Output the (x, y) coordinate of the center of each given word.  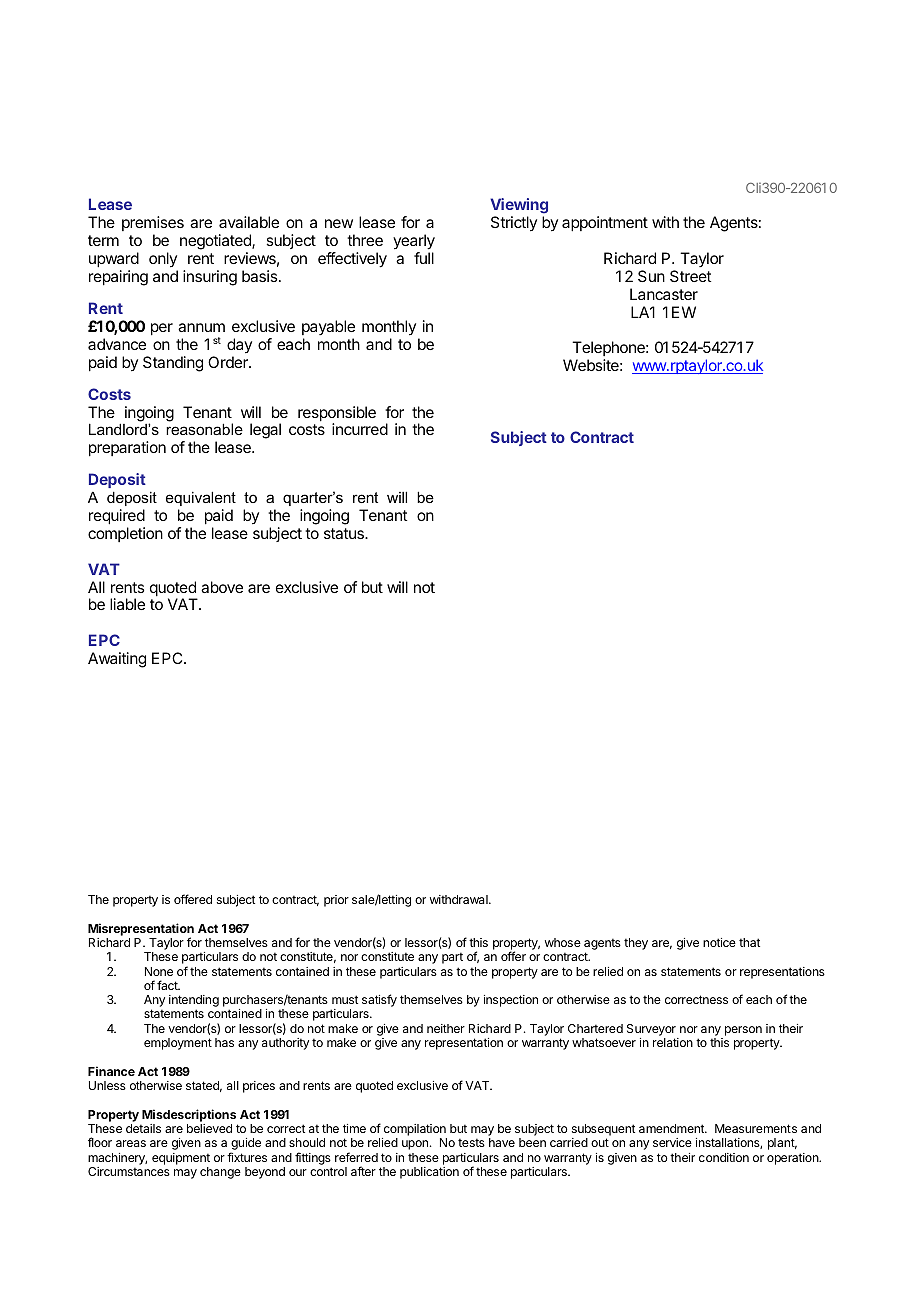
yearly (414, 242)
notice (719, 942)
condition (724, 1157)
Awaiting (117, 660)
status (345, 533)
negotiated (216, 242)
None (159, 971)
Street (690, 276)
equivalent (201, 498)
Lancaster (664, 294)
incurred (360, 429)
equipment (181, 1159)
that (749, 942)
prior (336, 901)
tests (471, 1143)
